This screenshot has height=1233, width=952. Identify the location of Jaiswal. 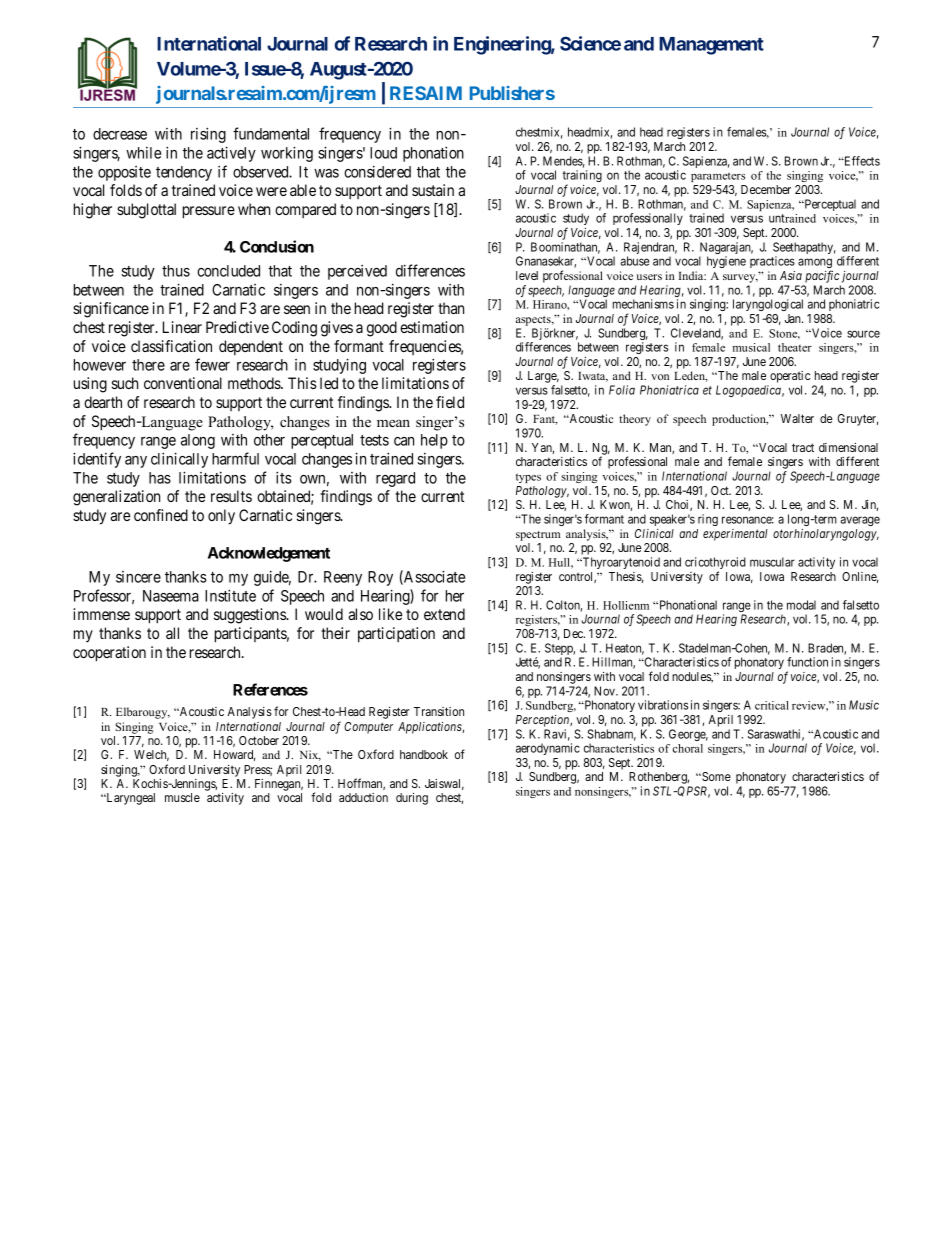
(444, 784).
